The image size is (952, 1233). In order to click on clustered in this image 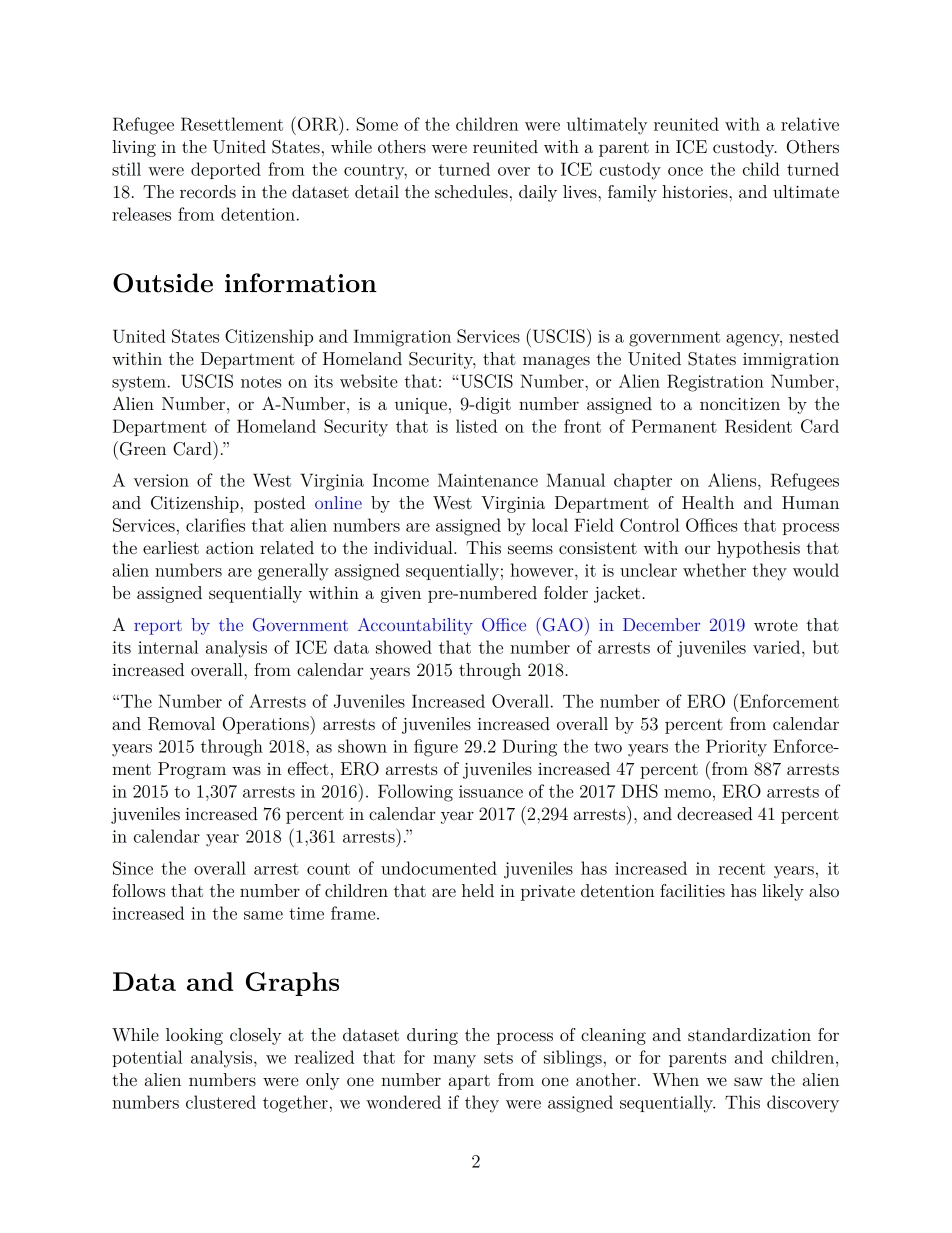, I will do `click(221, 1102)`.
